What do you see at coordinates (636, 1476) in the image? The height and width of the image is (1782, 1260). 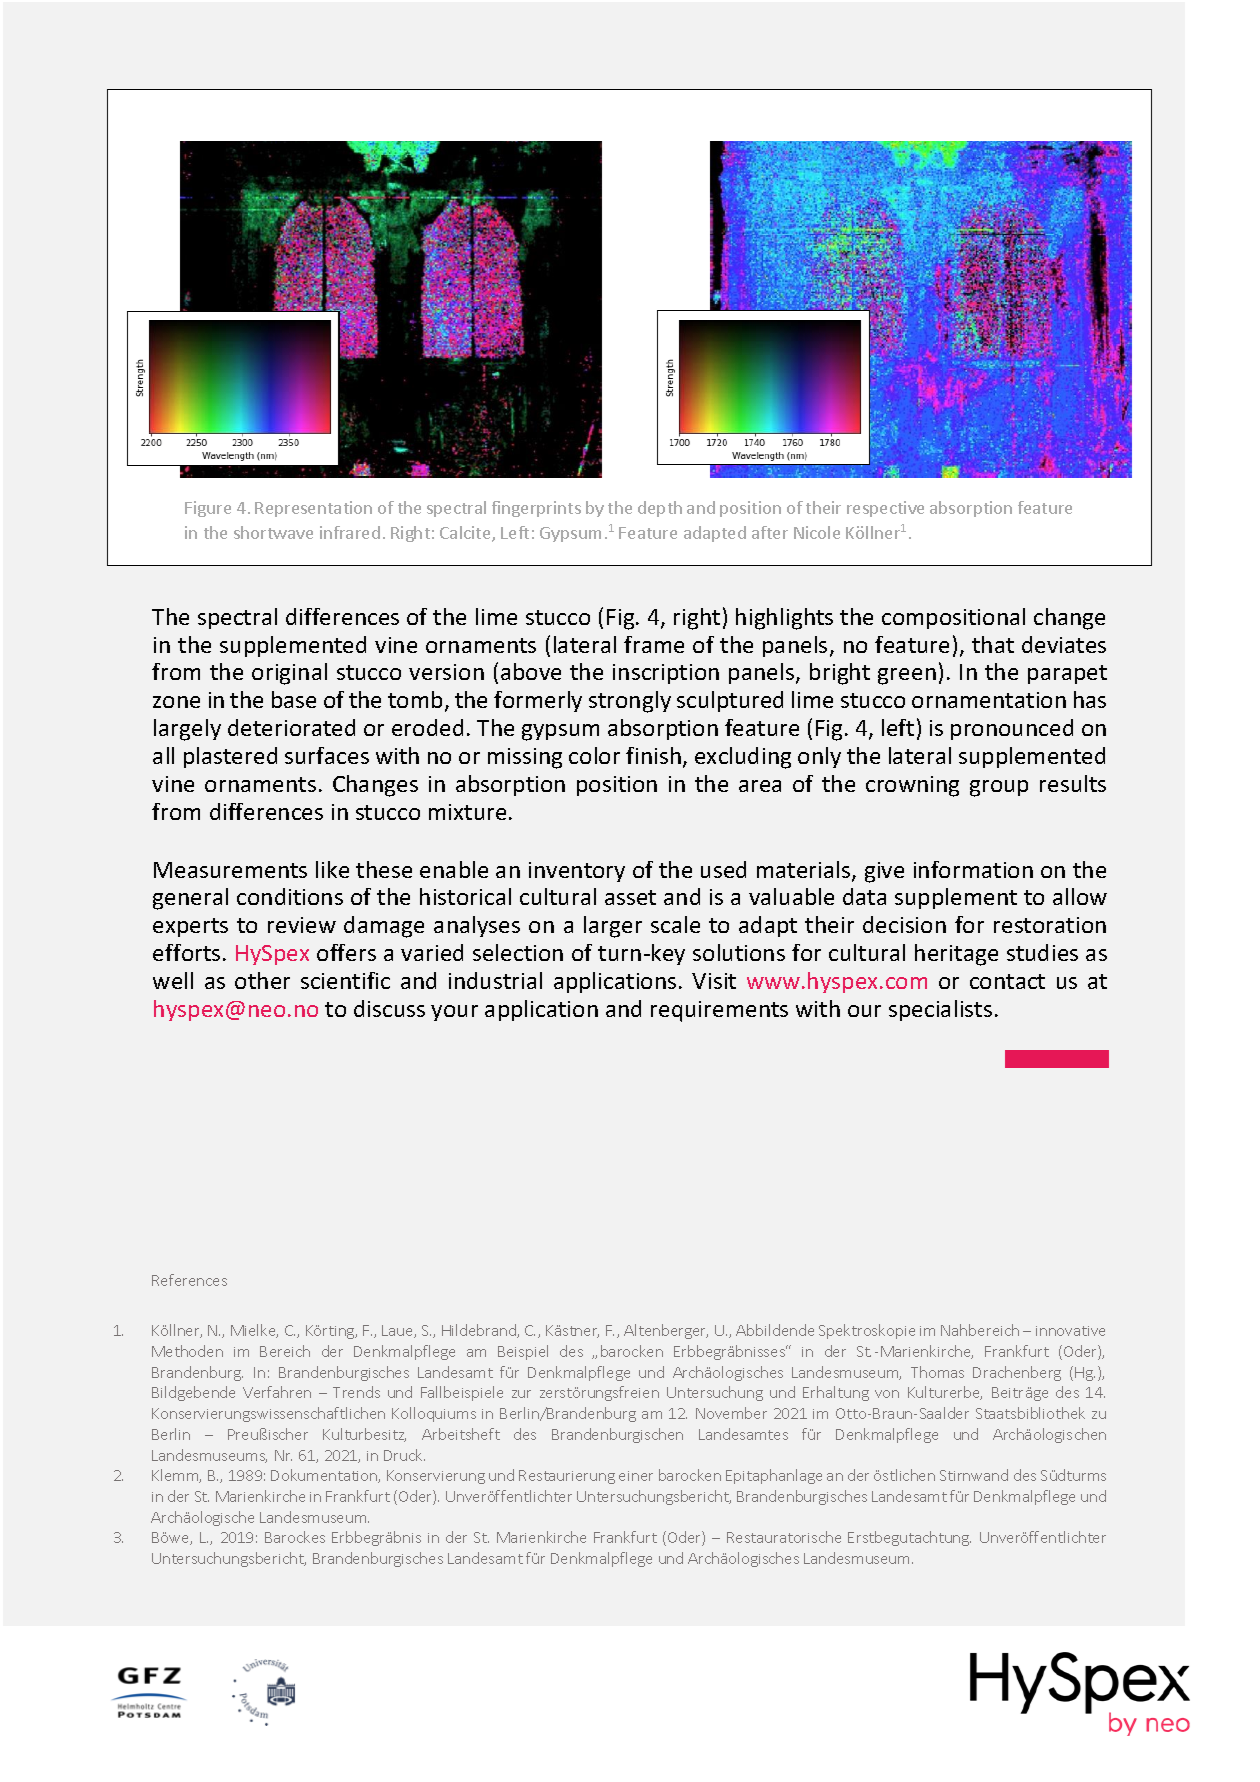 I see `einer` at bounding box center [636, 1476].
